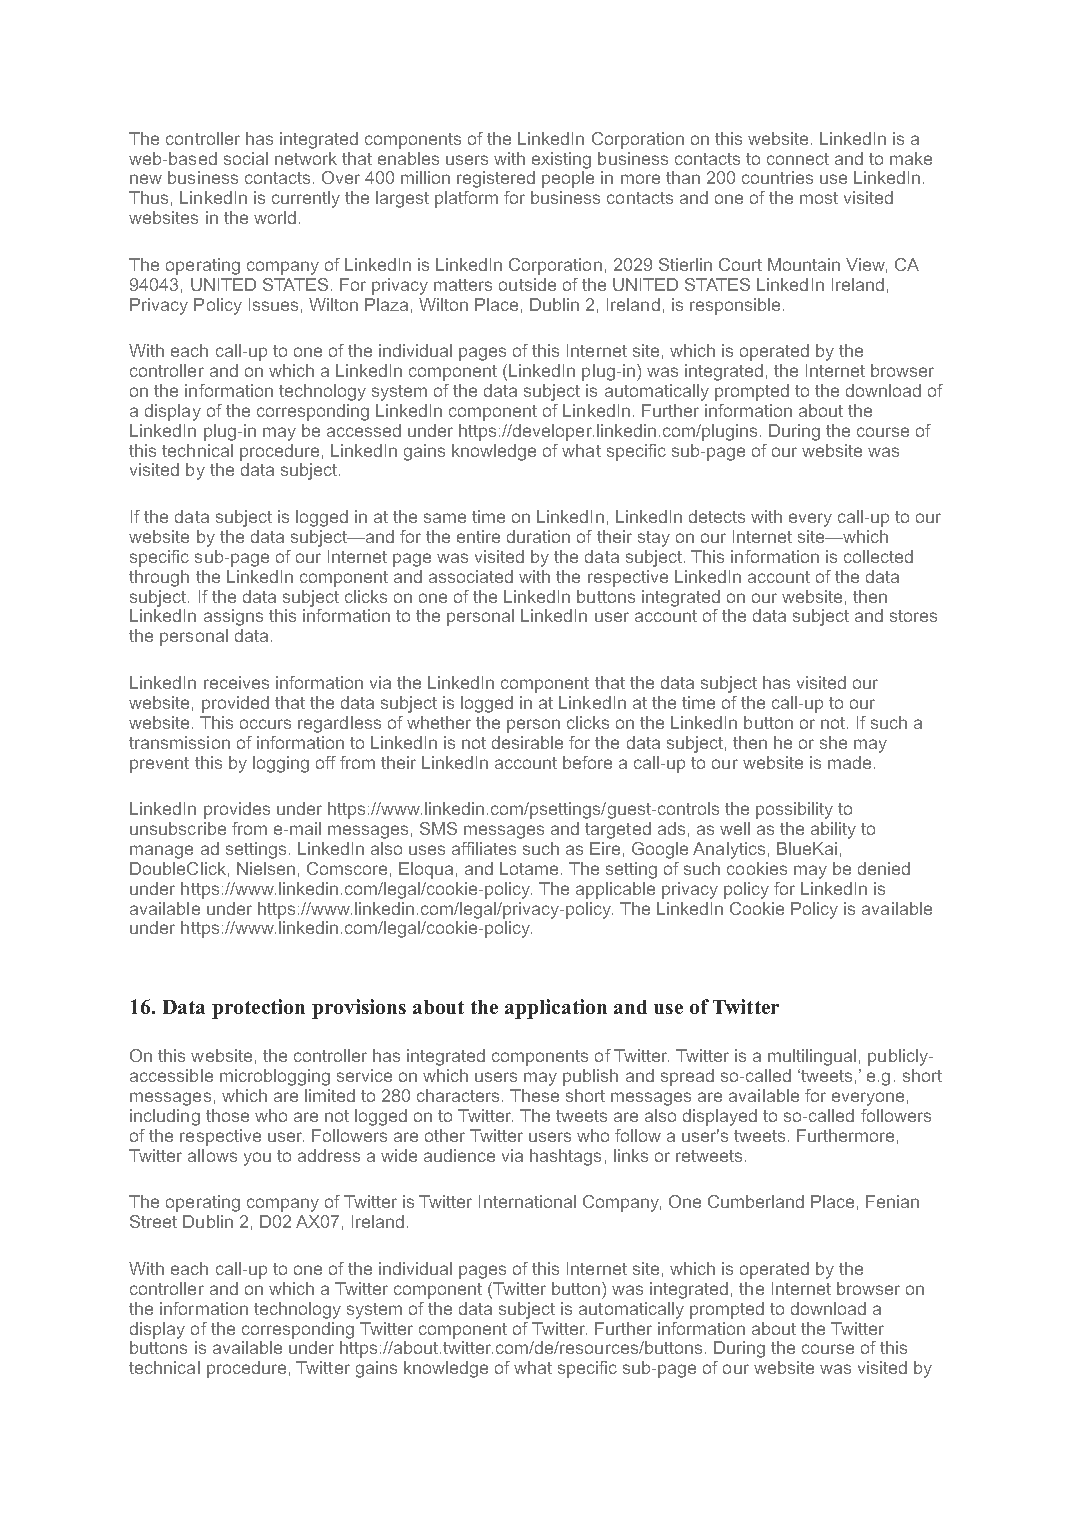 This image has width=1073, height=1518. Describe the element at coordinates (258, 1009) in the image. I see `protection` at that location.
